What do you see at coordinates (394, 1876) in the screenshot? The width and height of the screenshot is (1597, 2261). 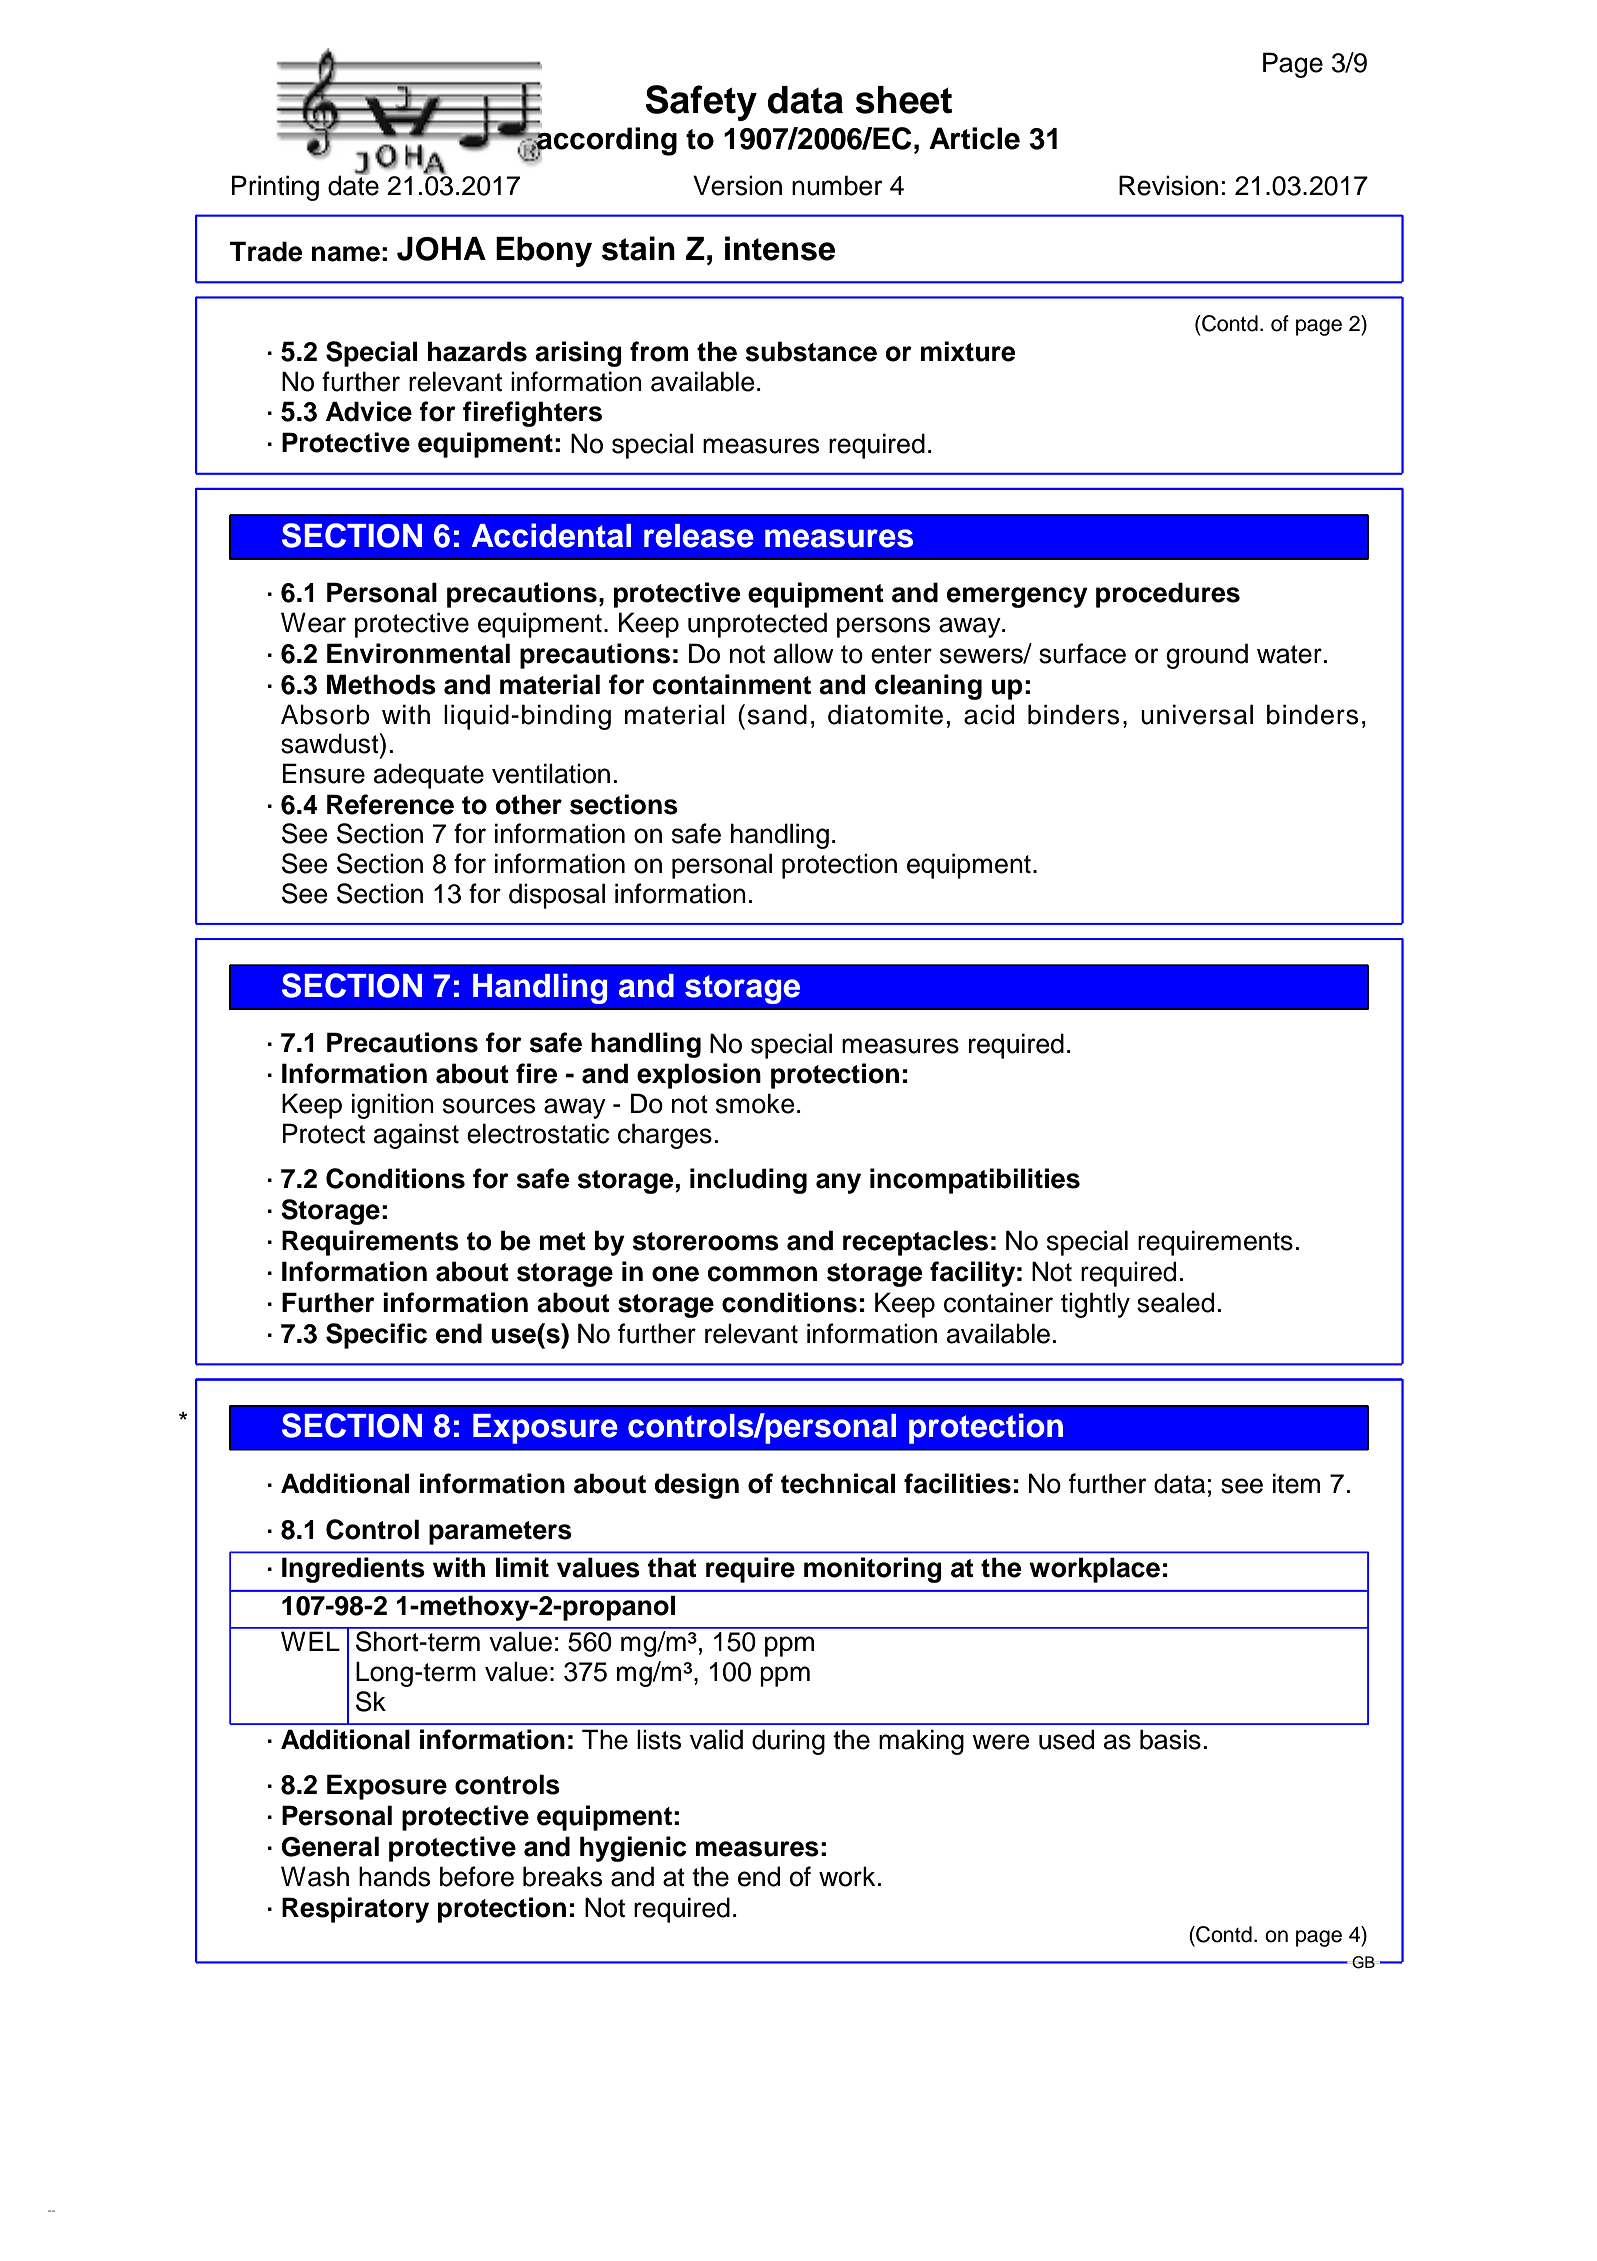 I see `hands` at bounding box center [394, 1876].
